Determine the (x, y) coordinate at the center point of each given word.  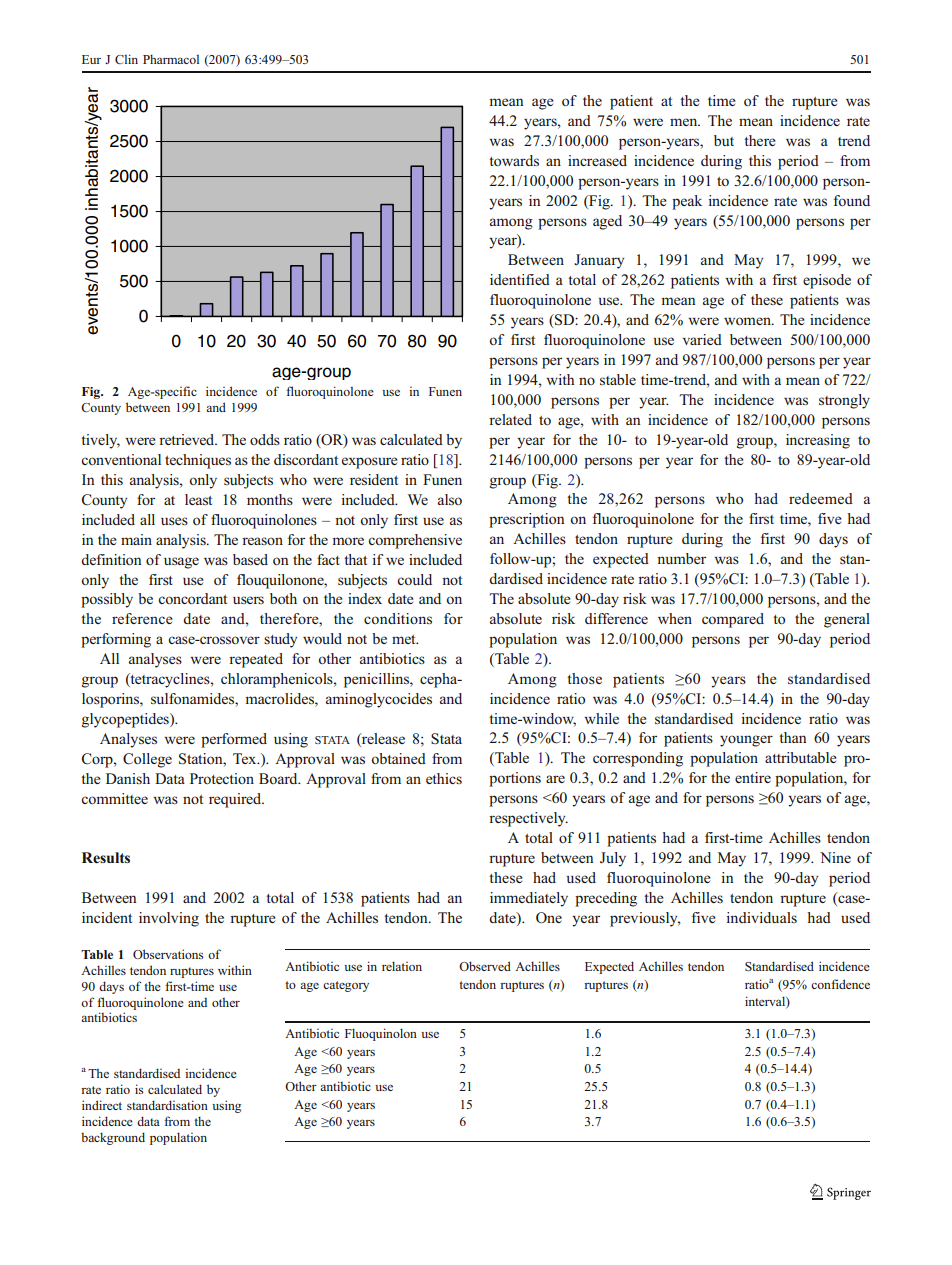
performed (234, 740)
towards (514, 160)
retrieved (188, 439)
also (450, 499)
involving (169, 919)
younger (746, 741)
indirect (102, 1105)
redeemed (821, 498)
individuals (761, 917)
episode (827, 281)
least (198, 499)
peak (687, 202)
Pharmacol (171, 59)
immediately (529, 899)
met (405, 639)
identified (520, 279)
